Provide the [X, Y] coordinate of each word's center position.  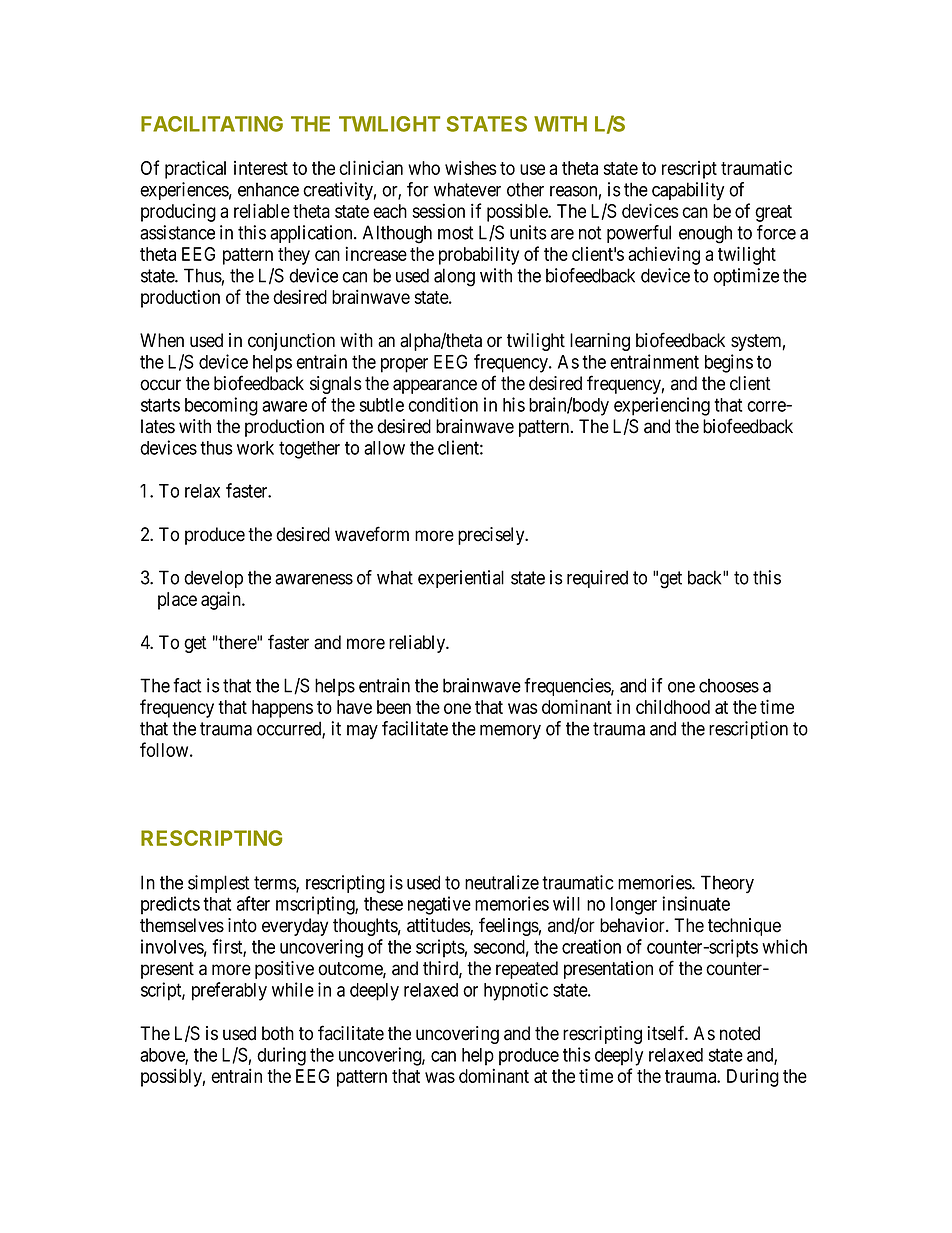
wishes [471, 167]
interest [261, 168]
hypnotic [516, 991]
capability [688, 191]
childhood [673, 706]
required [597, 579]
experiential [461, 579]
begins [729, 363]
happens [282, 709]
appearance [435, 386]
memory [510, 732]
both [278, 1033]
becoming [221, 406]
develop [213, 579]
